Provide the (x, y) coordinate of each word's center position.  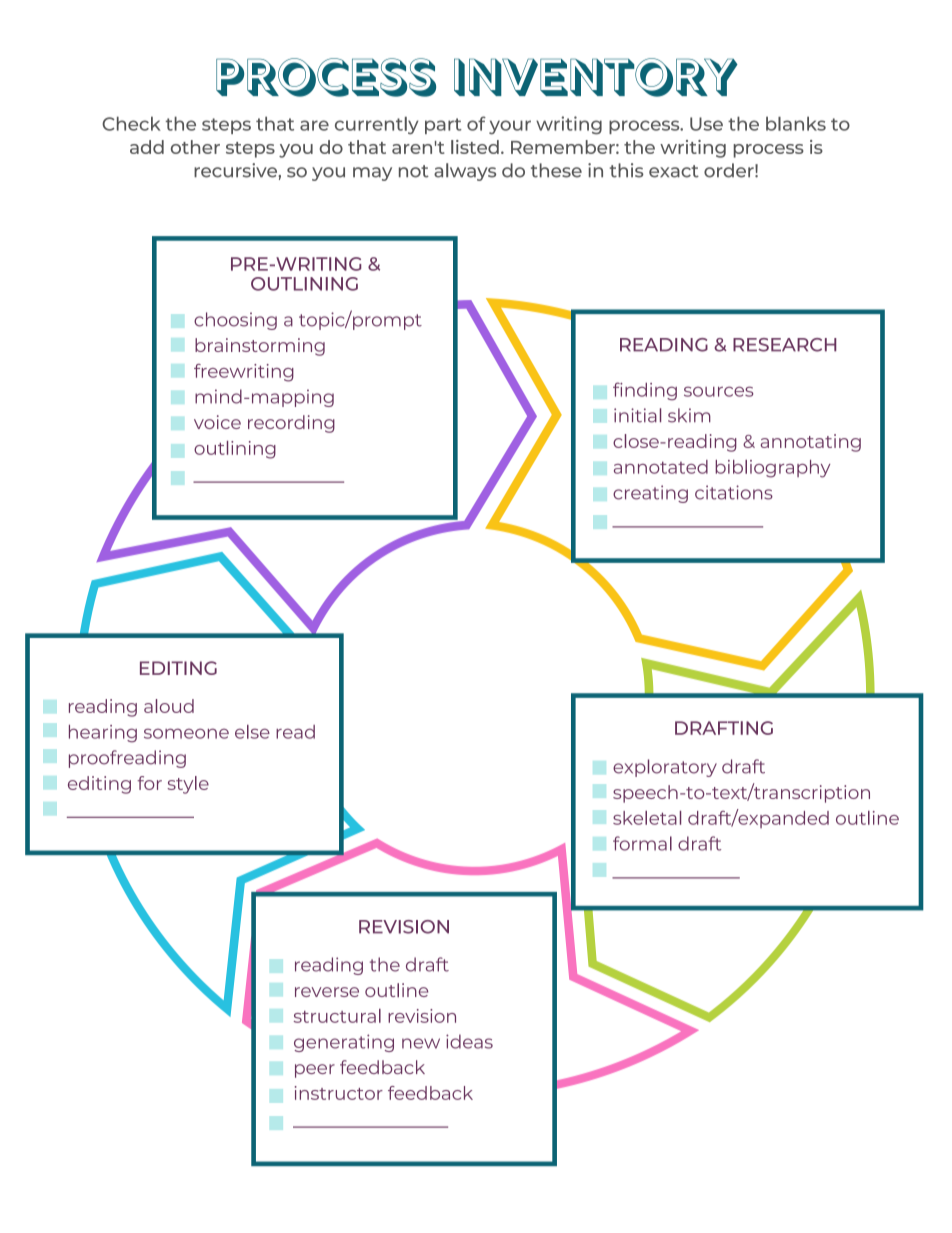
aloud (169, 706)
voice (217, 422)
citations (734, 492)
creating (650, 494)
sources (718, 391)
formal (642, 843)
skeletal (647, 818)
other (195, 147)
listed (475, 147)
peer (315, 1071)
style (188, 785)
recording (291, 424)
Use (706, 124)
